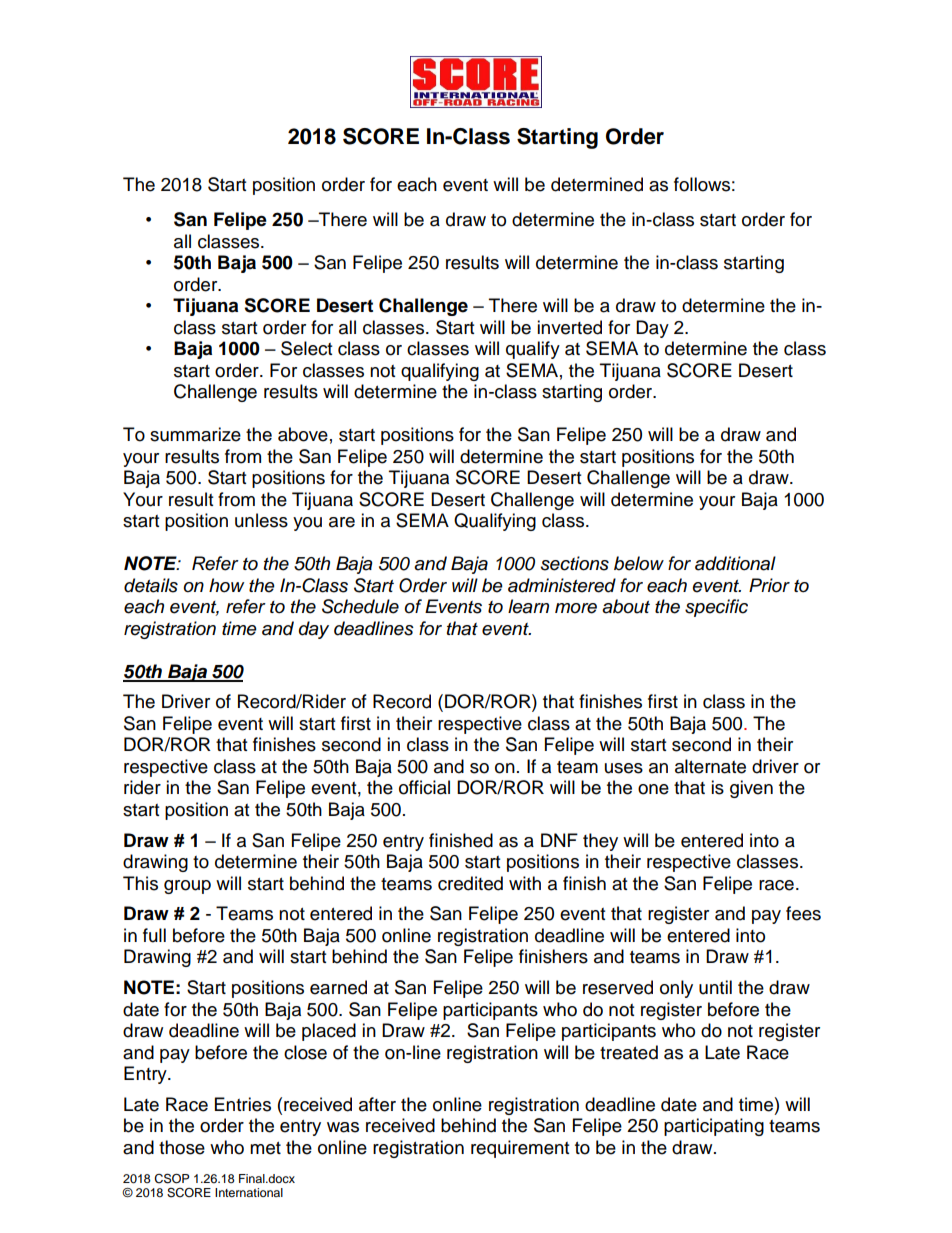  I want to click on those, so click(182, 1147).
